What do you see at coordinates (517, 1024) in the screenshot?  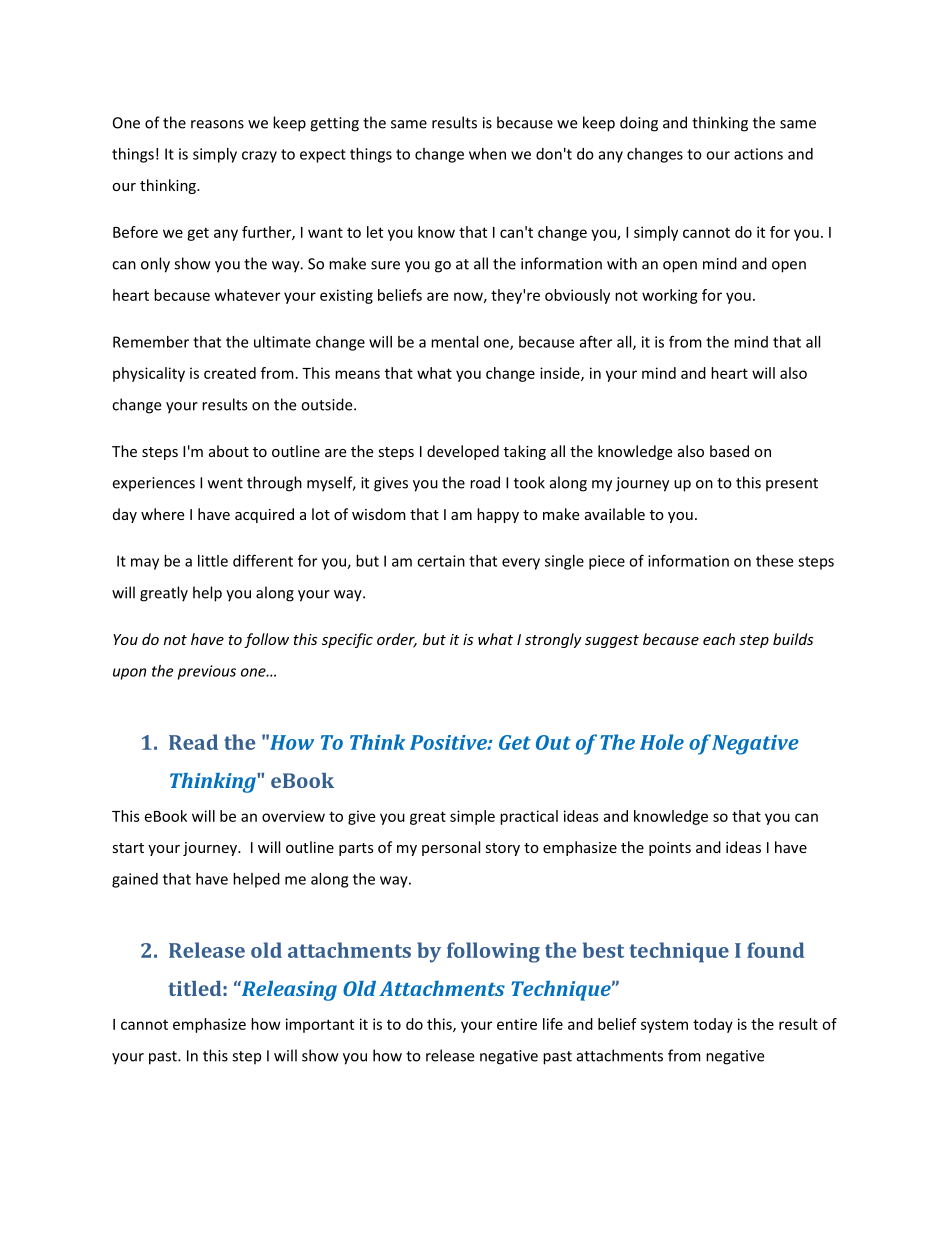 I see `entire` at bounding box center [517, 1024].
